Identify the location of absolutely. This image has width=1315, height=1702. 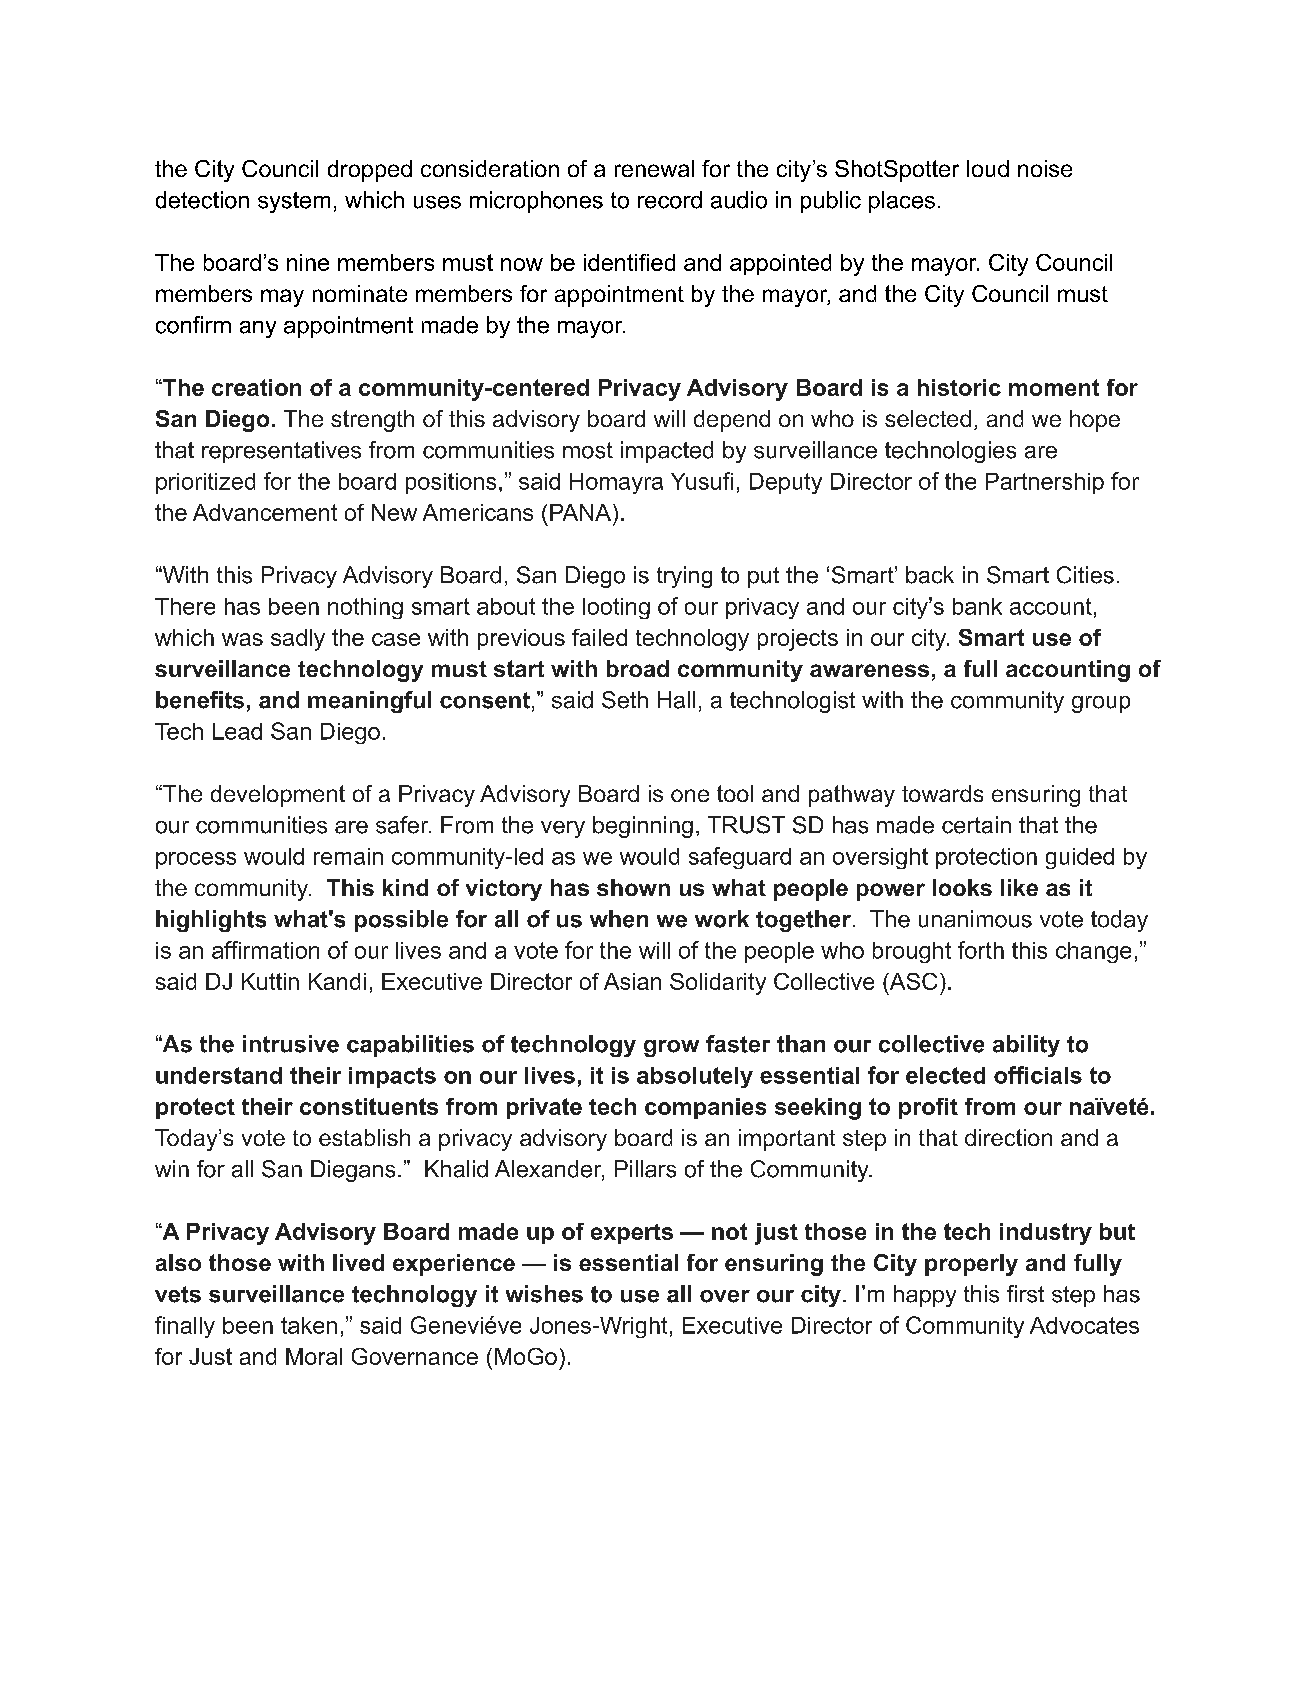
(695, 1077).
